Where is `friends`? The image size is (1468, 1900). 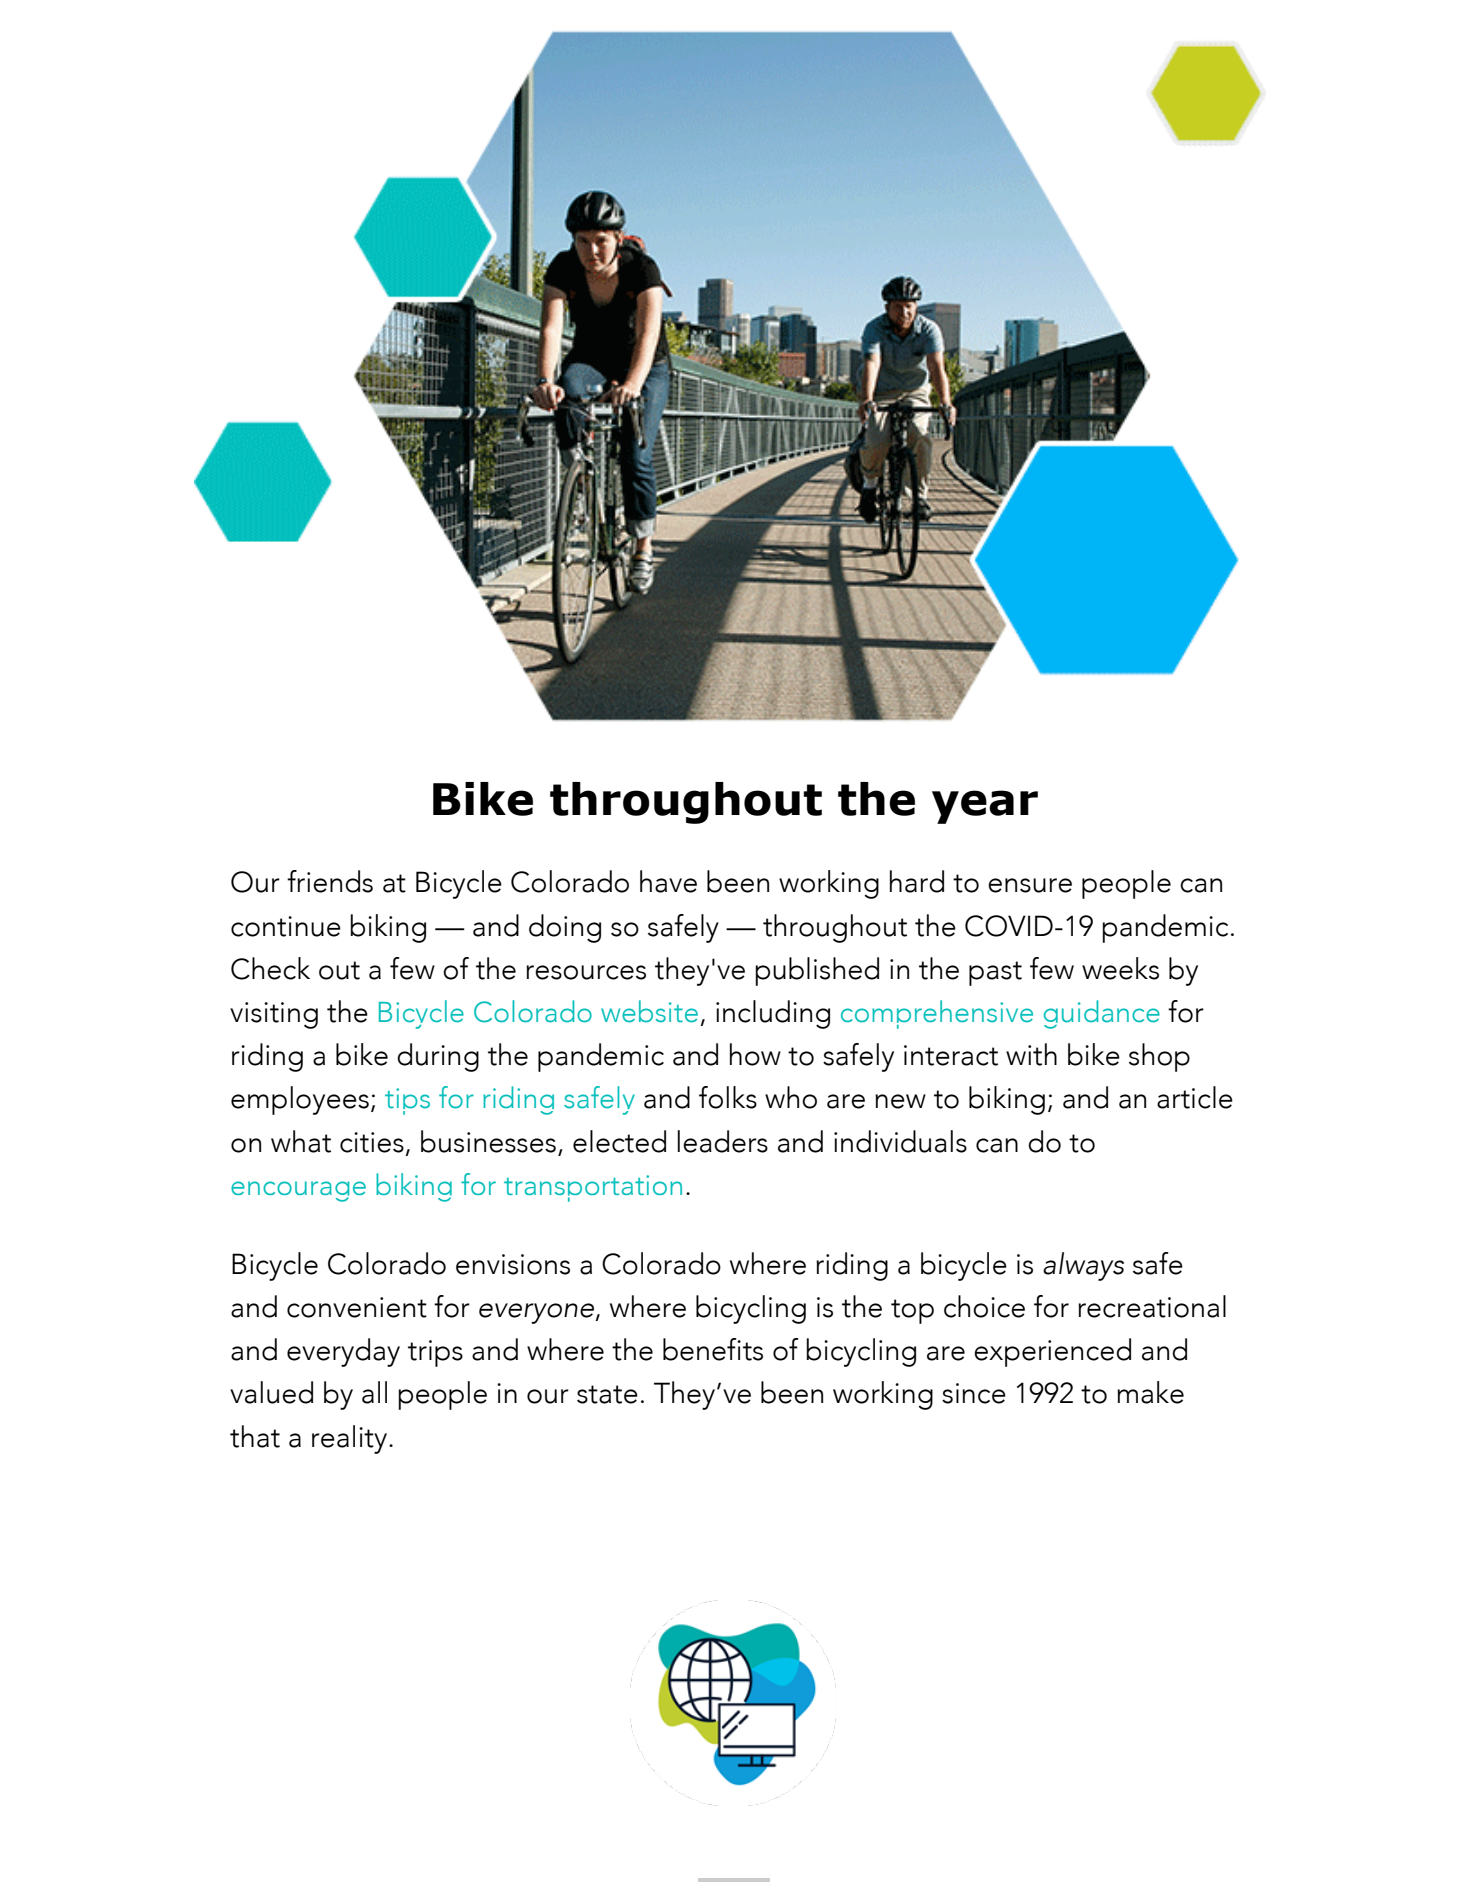
friends is located at coordinates (330, 881).
